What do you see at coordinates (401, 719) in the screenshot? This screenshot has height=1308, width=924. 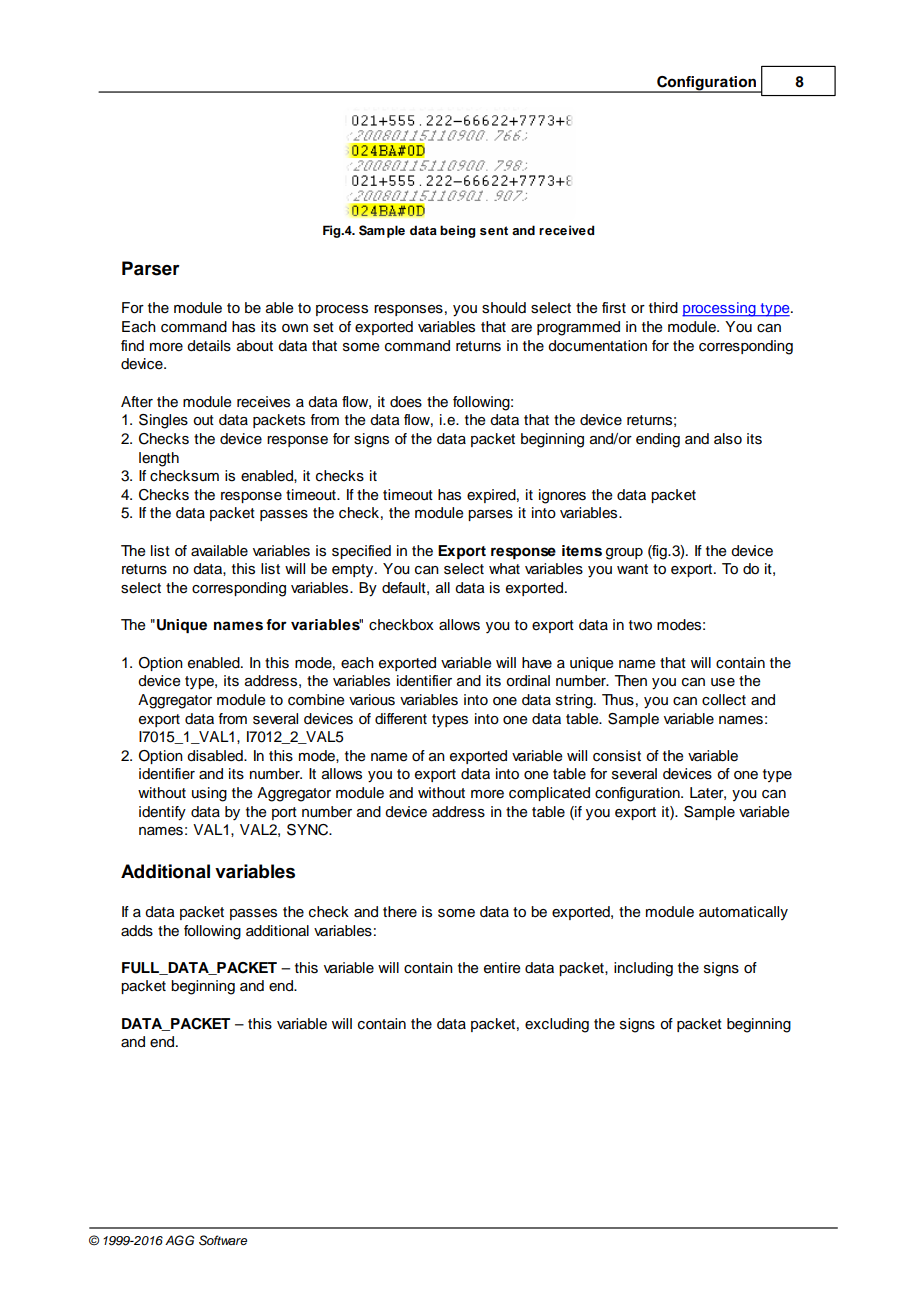 I see `different` at bounding box center [401, 719].
